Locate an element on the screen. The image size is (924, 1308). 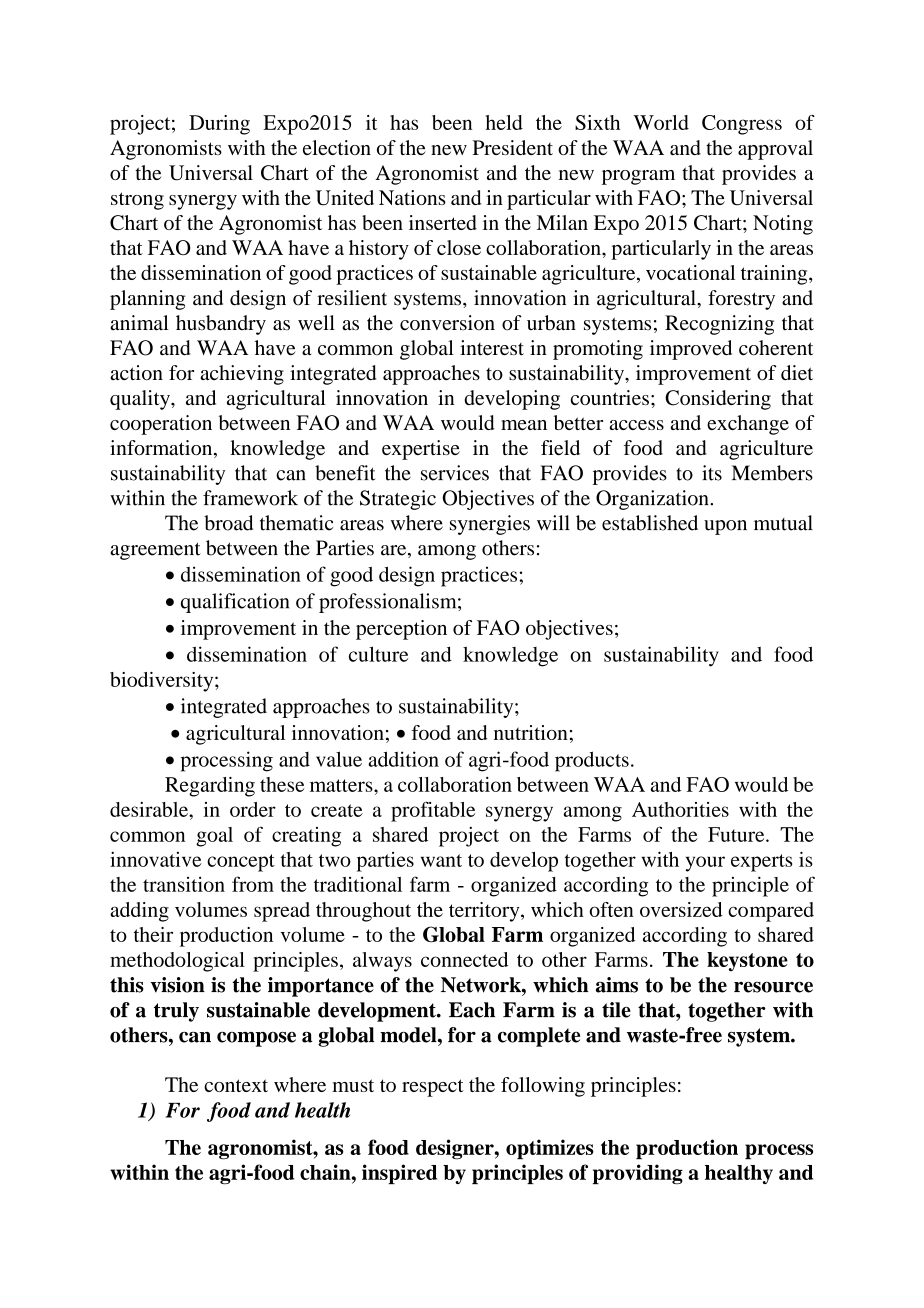
goal is located at coordinates (214, 837).
